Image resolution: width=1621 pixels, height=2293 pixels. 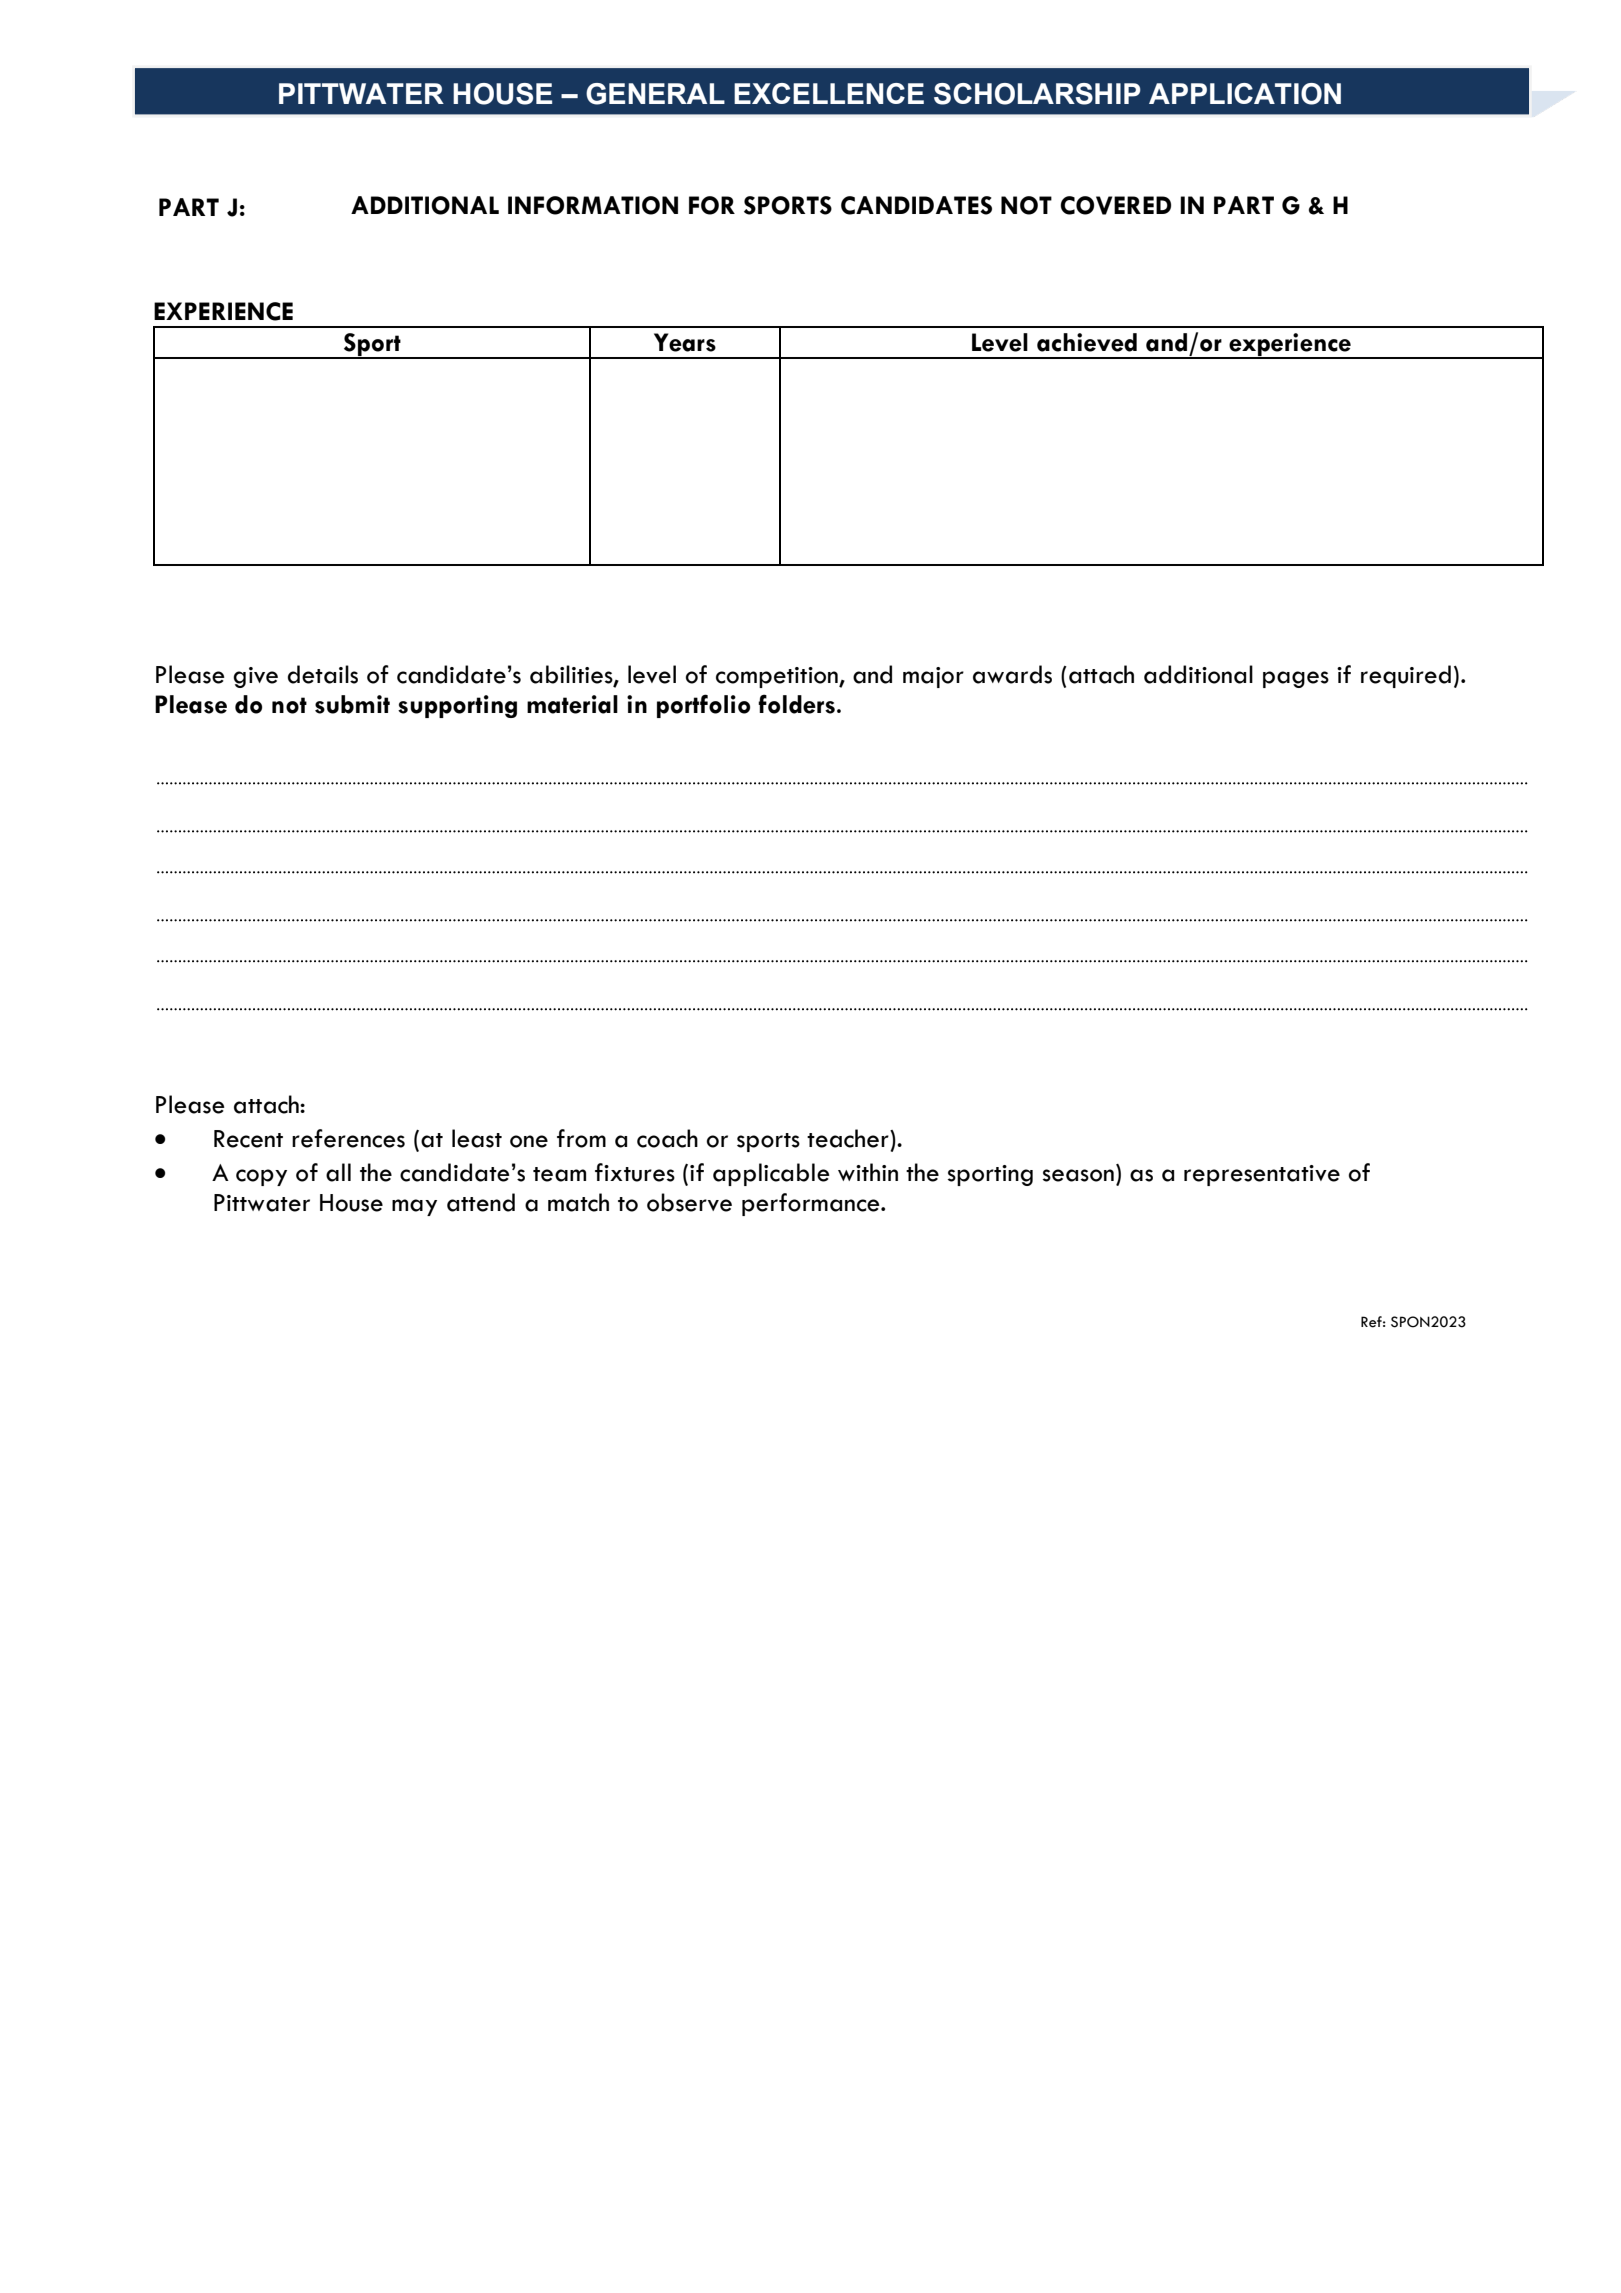 I want to click on required, so click(x=1406, y=676).
